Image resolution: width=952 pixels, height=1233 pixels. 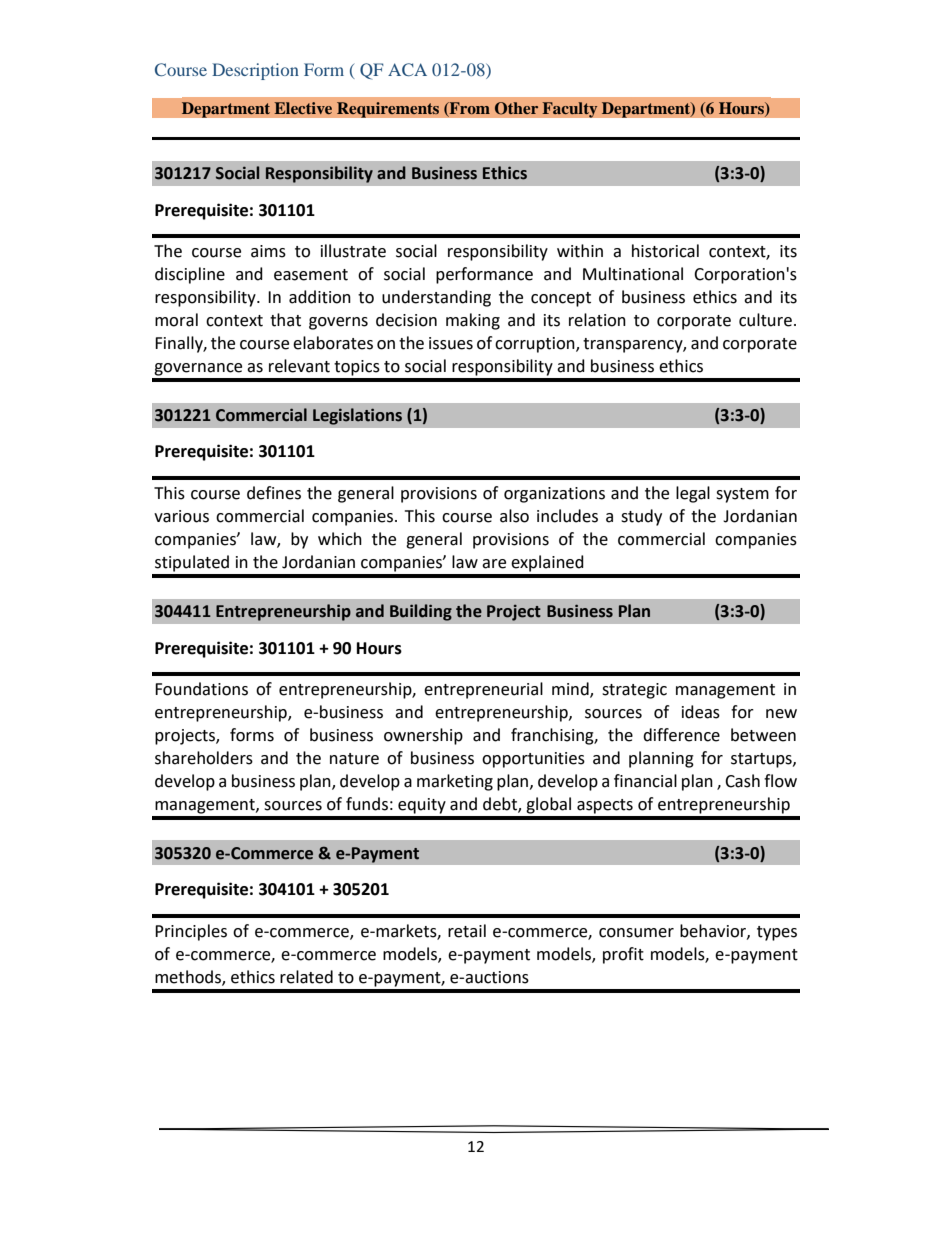 I want to click on ownership, so click(x=423, y=736).
